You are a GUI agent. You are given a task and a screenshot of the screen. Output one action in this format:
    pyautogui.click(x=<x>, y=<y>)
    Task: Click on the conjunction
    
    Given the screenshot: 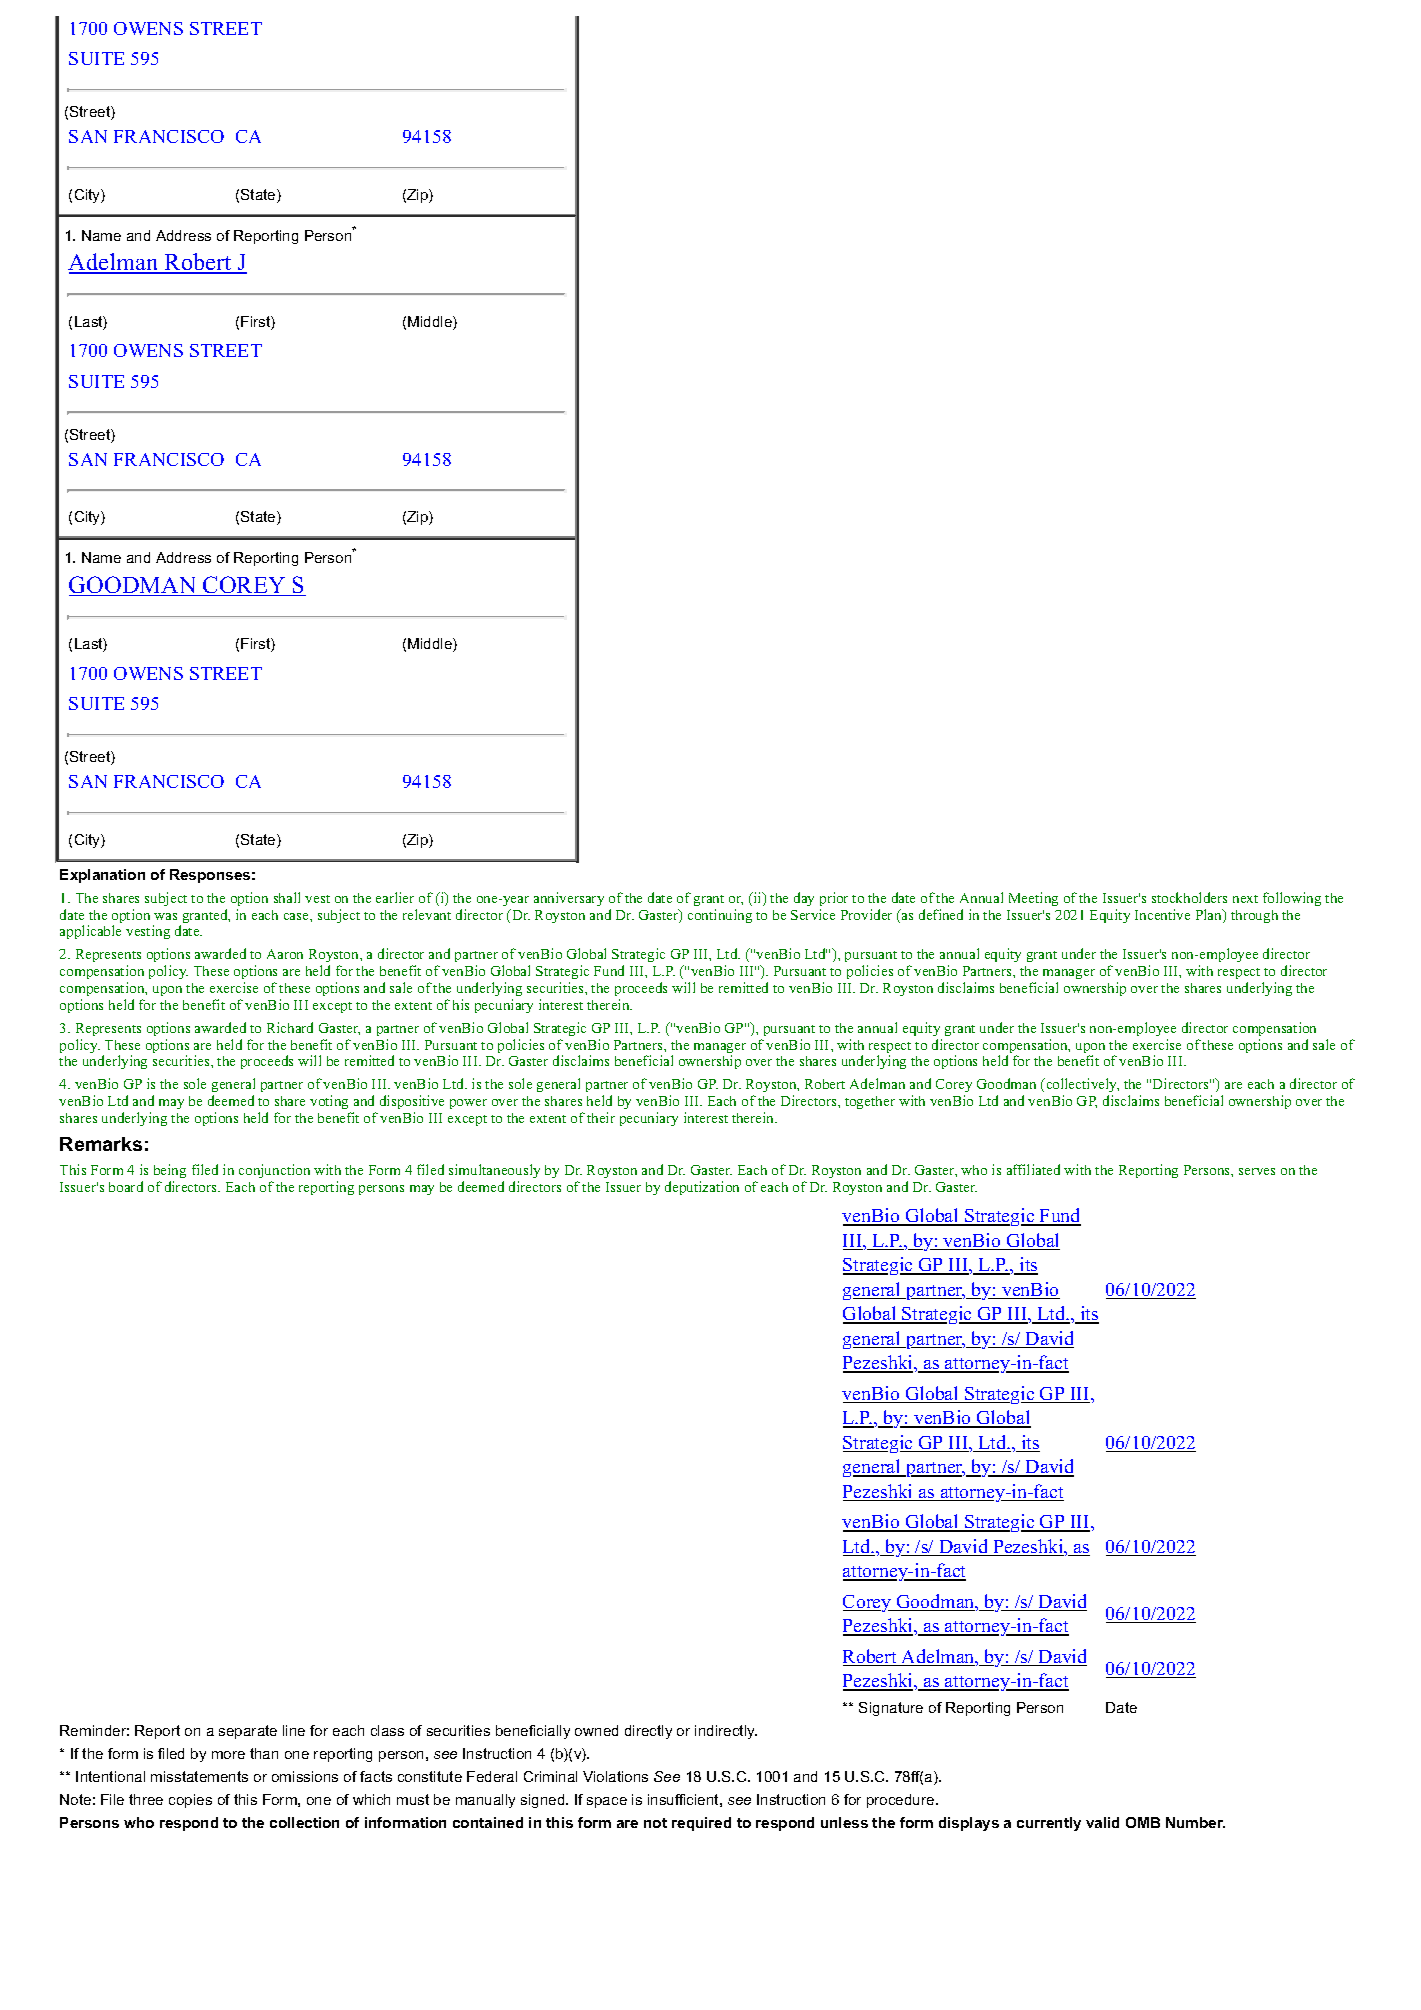 What is the action you would take?
    pyautogui.click(x=274, y=1171)
